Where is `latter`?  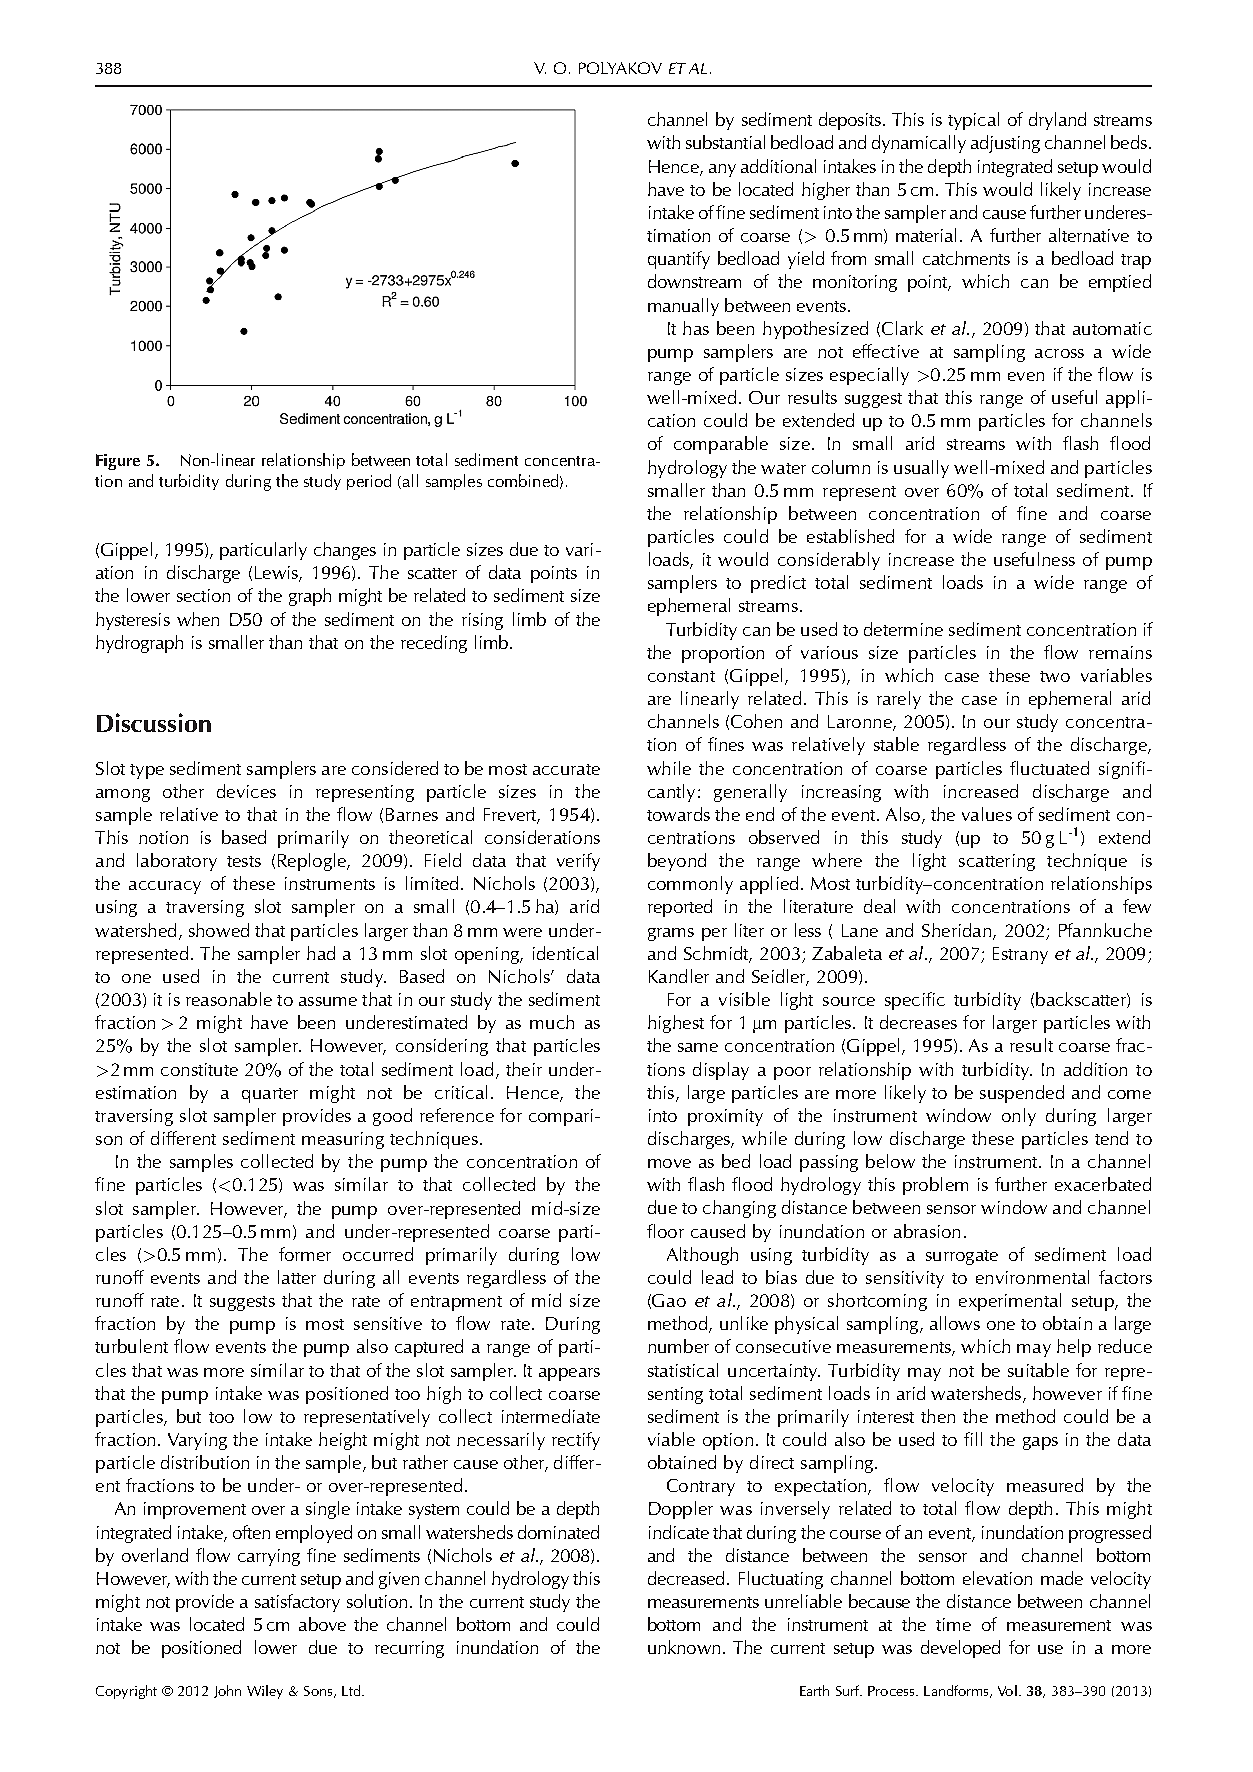
latter is located at coordinates (297, 1277).
